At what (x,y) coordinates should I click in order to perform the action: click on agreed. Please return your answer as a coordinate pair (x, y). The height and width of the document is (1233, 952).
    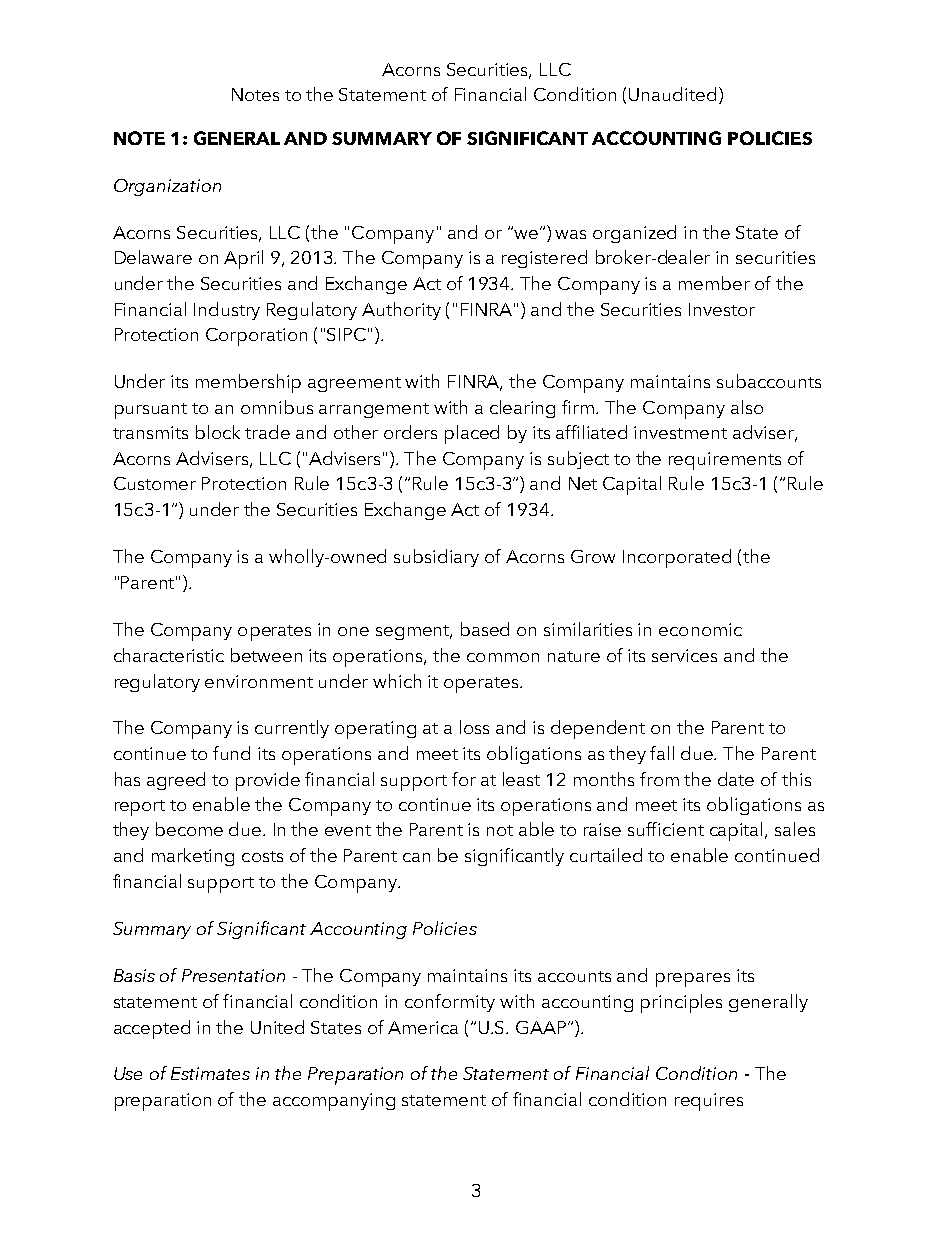
    Looking at the image, I should click on (176, 781).
